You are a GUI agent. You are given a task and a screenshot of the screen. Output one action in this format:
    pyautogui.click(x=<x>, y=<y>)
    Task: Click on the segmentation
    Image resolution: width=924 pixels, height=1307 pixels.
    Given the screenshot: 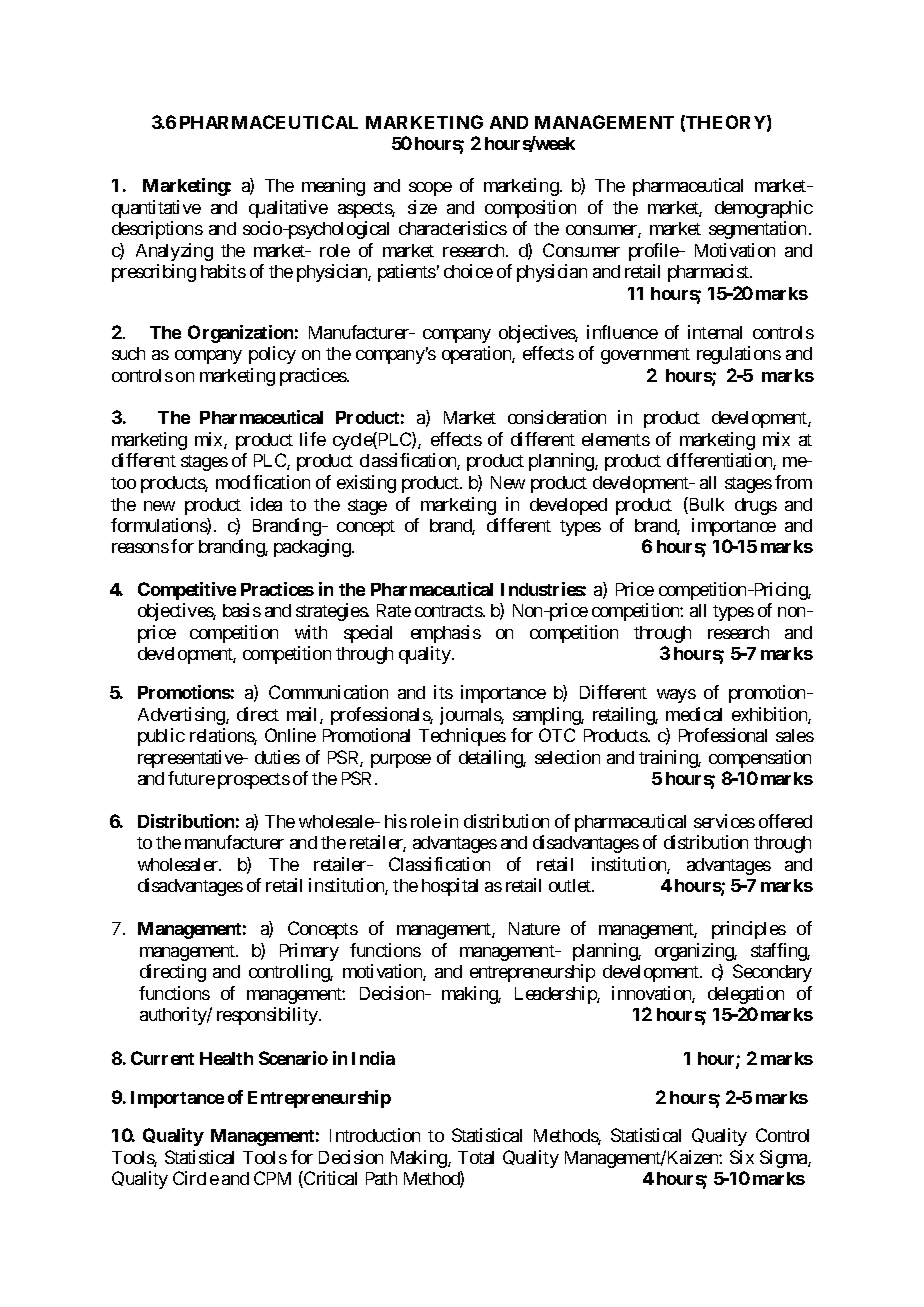 What is the action you would take?
    pyautogui.click(x=757, y=230)
